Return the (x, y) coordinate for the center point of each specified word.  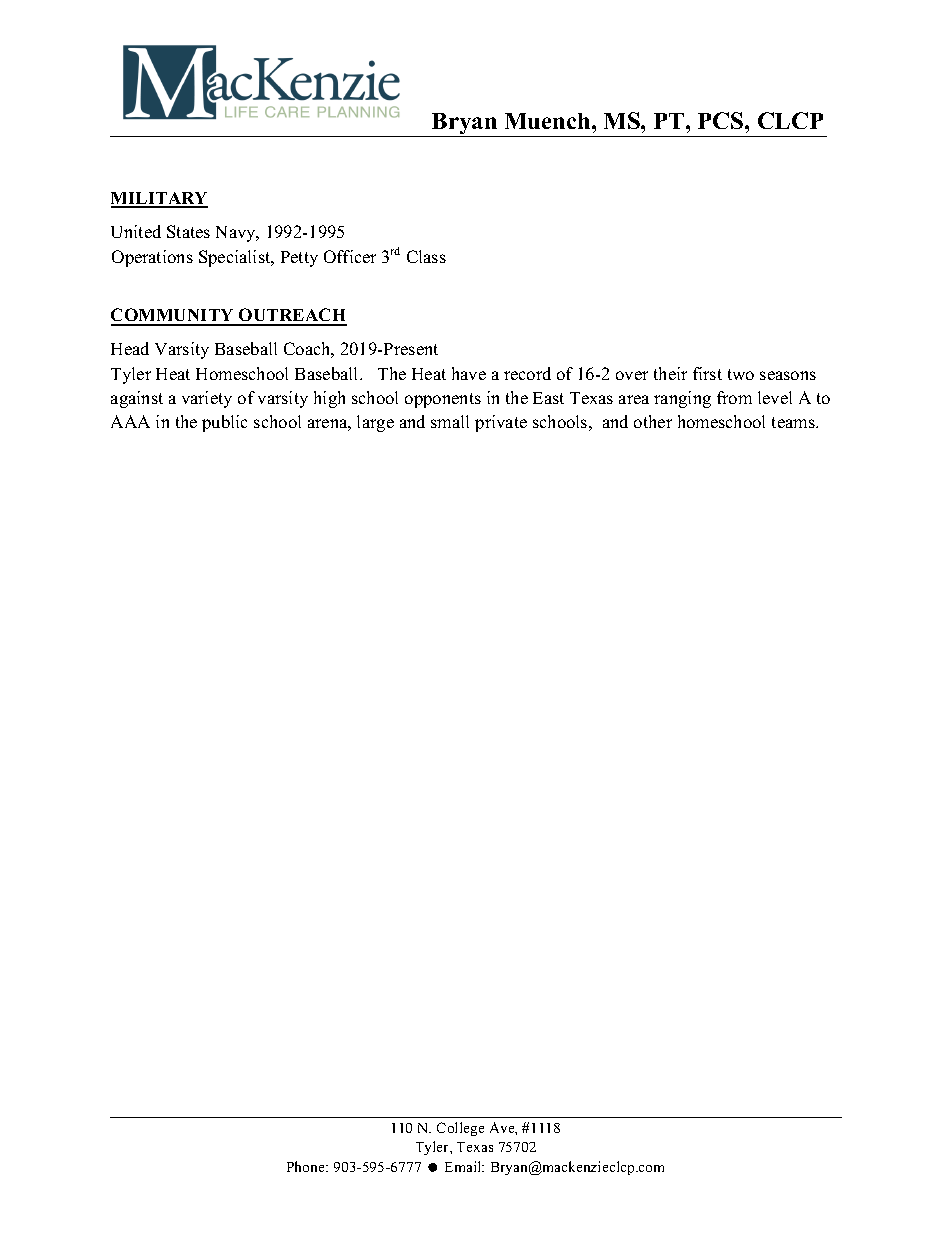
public (224, 423)
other (653, 421)
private (501, 423)
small (450, 421)
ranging (682, 399)
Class (426, 256)
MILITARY (159, 199)
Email (464, 1166)
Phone (307, 1166)
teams (794, 422)
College (460, 1129)
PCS (722, 120)
